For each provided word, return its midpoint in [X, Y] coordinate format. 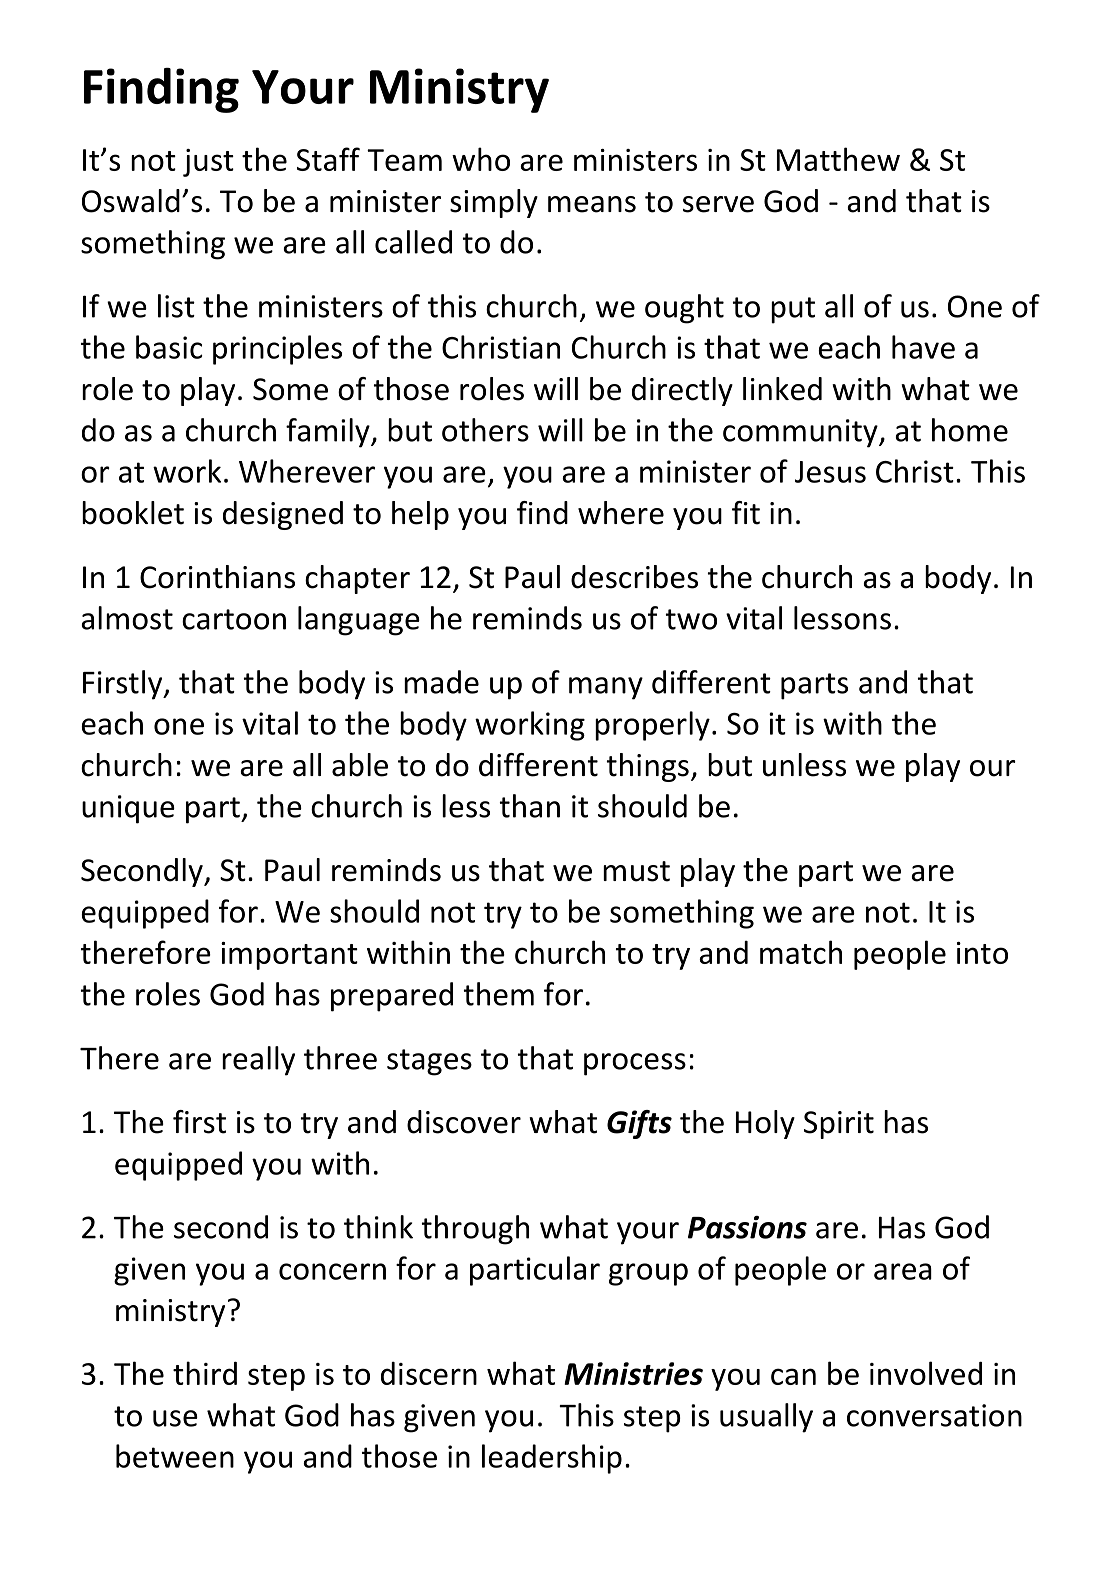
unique [128, 809]
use [175, 1418]
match [801, 952]
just [208, 163]
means [592, 204]
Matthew [838, 159]
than [530, 806]
